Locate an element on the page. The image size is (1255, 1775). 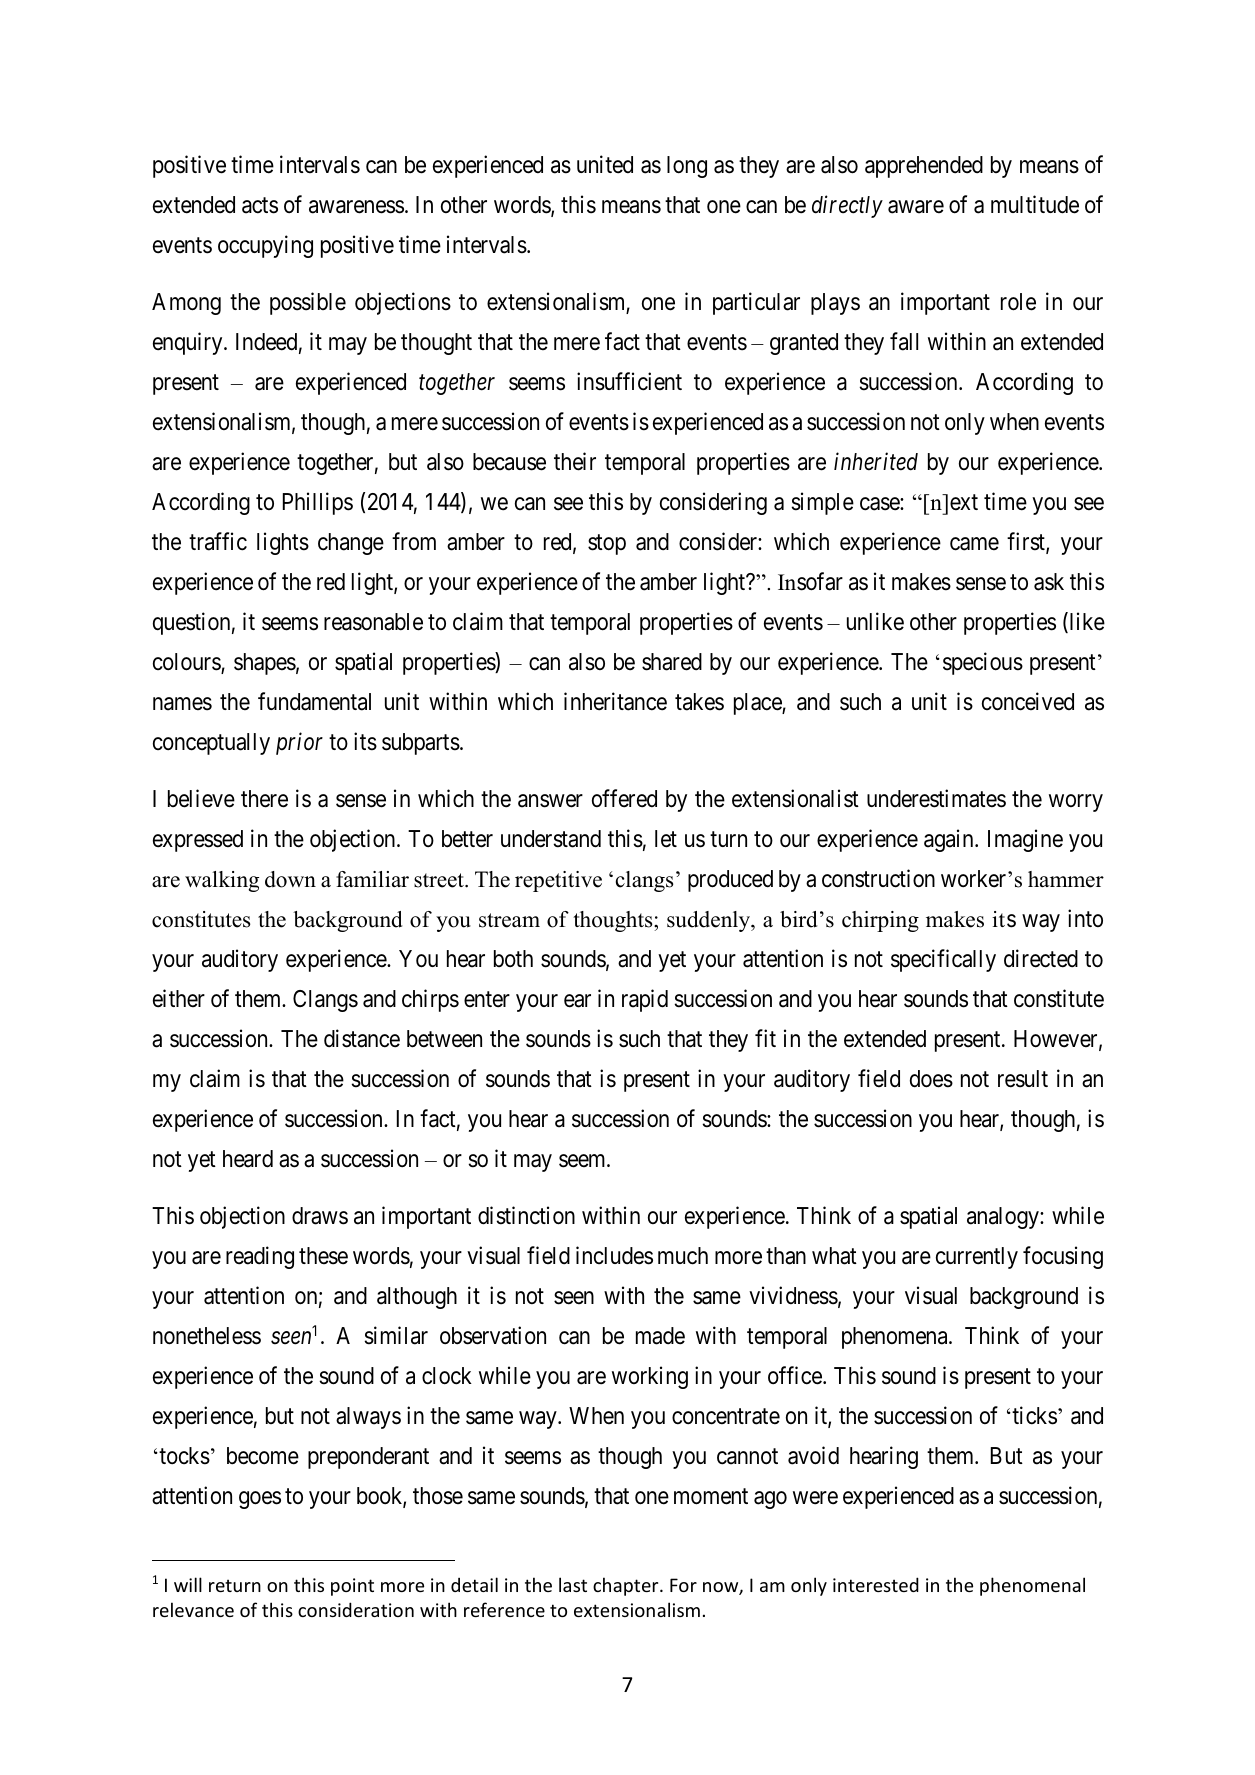
does is located at coordinates (931, 1079).
